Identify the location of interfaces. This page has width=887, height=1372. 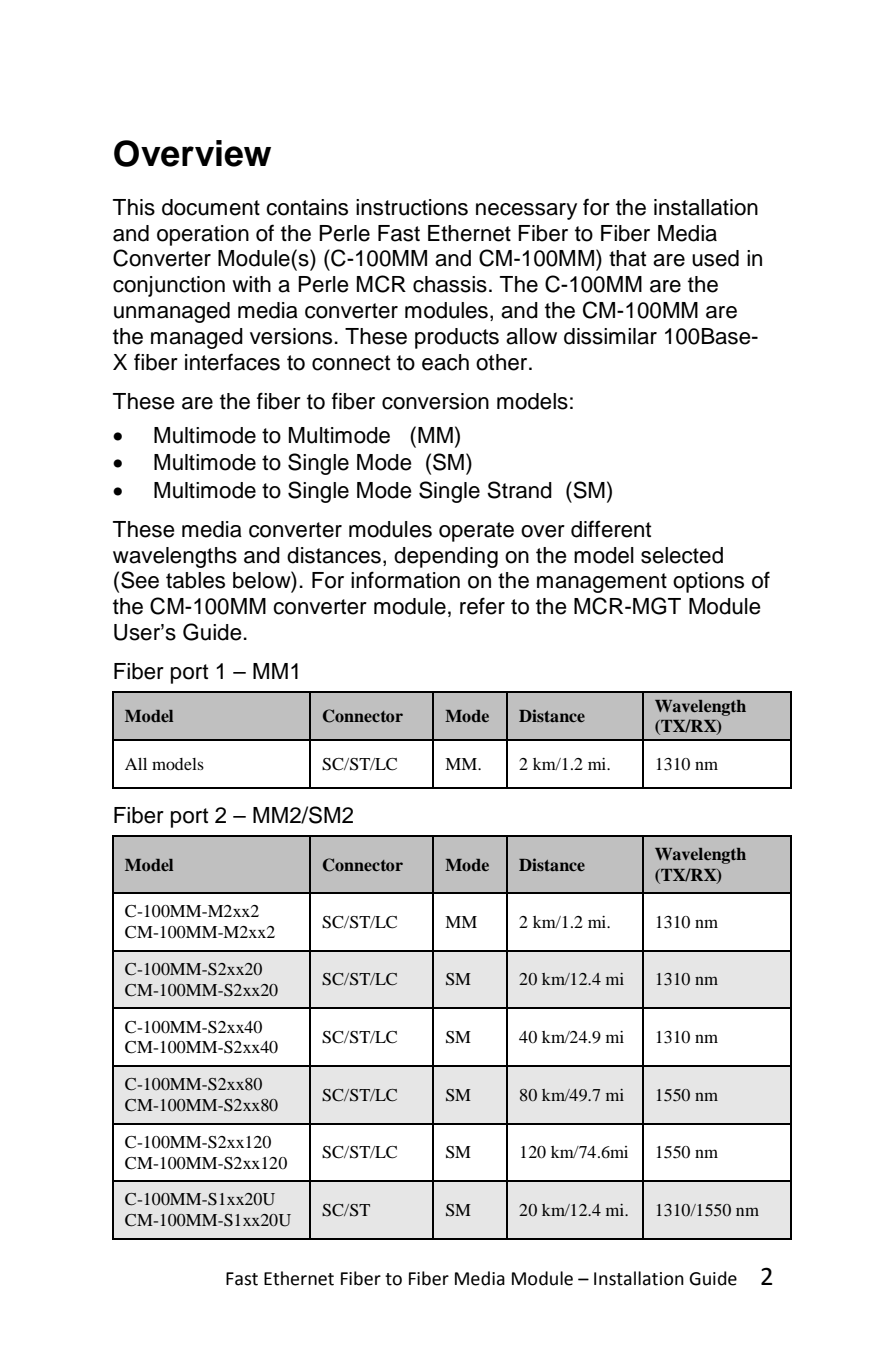
(232, 362).
